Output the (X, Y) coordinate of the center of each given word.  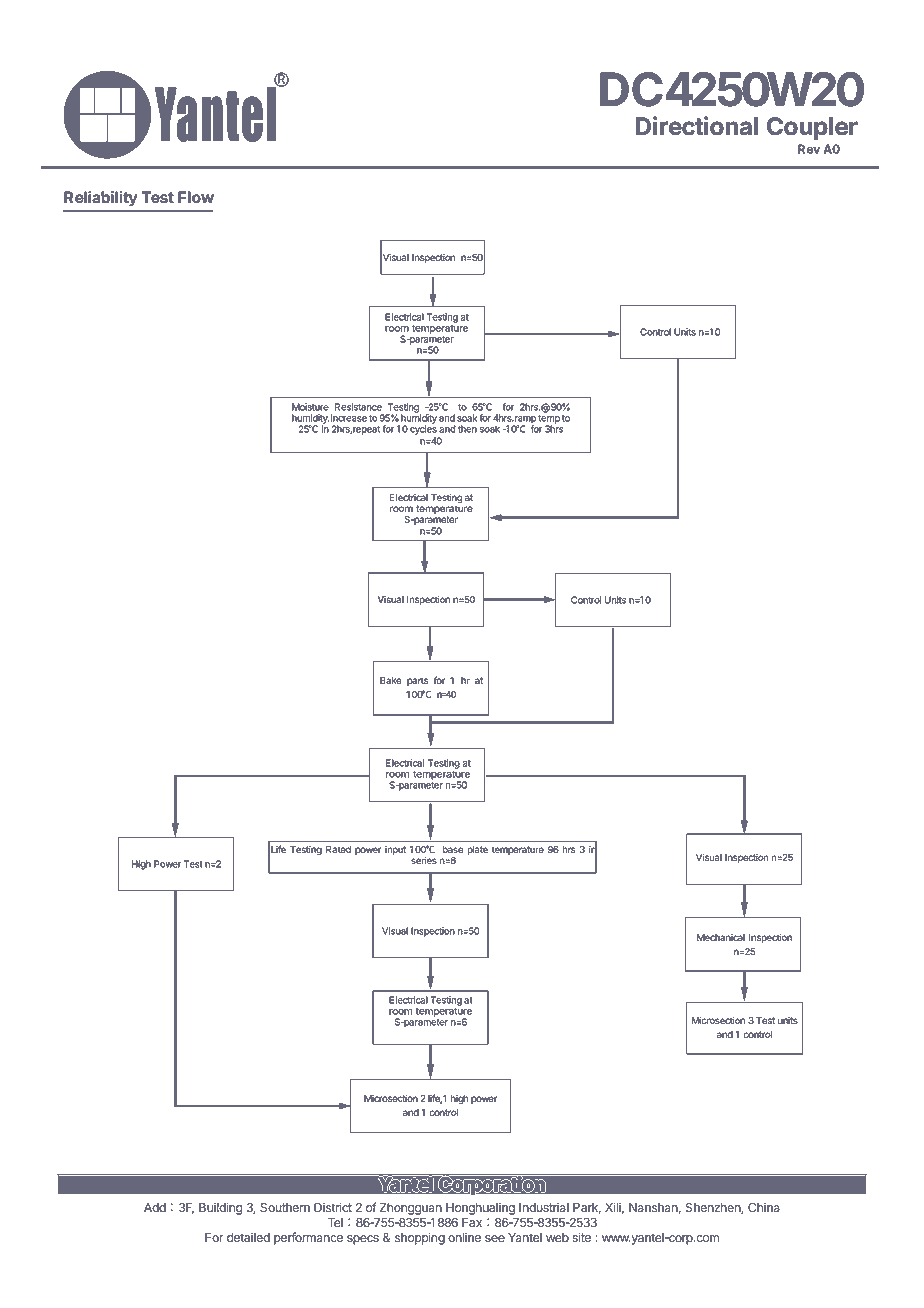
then (467, 429)
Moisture (310, 407)
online (464, 1237)
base (453, 849)
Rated (338, 849)
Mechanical (721, 937)
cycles (423, 429)
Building (221, 1208)
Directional (697, 126)
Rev (809, 149)
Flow (196, 197)
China (764, 1207)
